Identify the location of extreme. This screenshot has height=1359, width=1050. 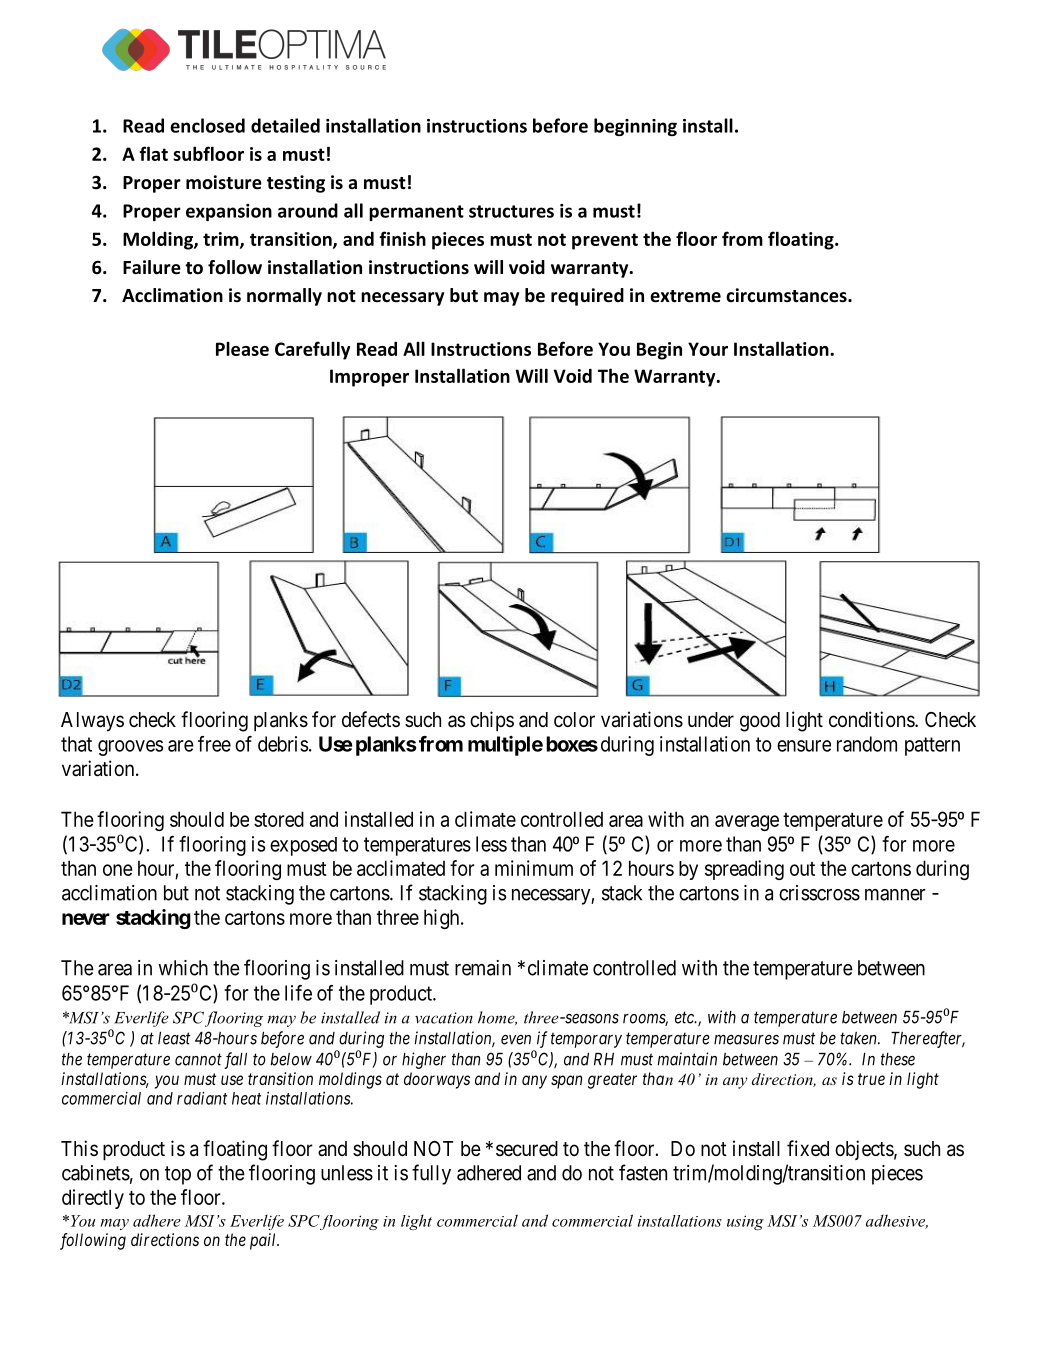
(685, 296).
